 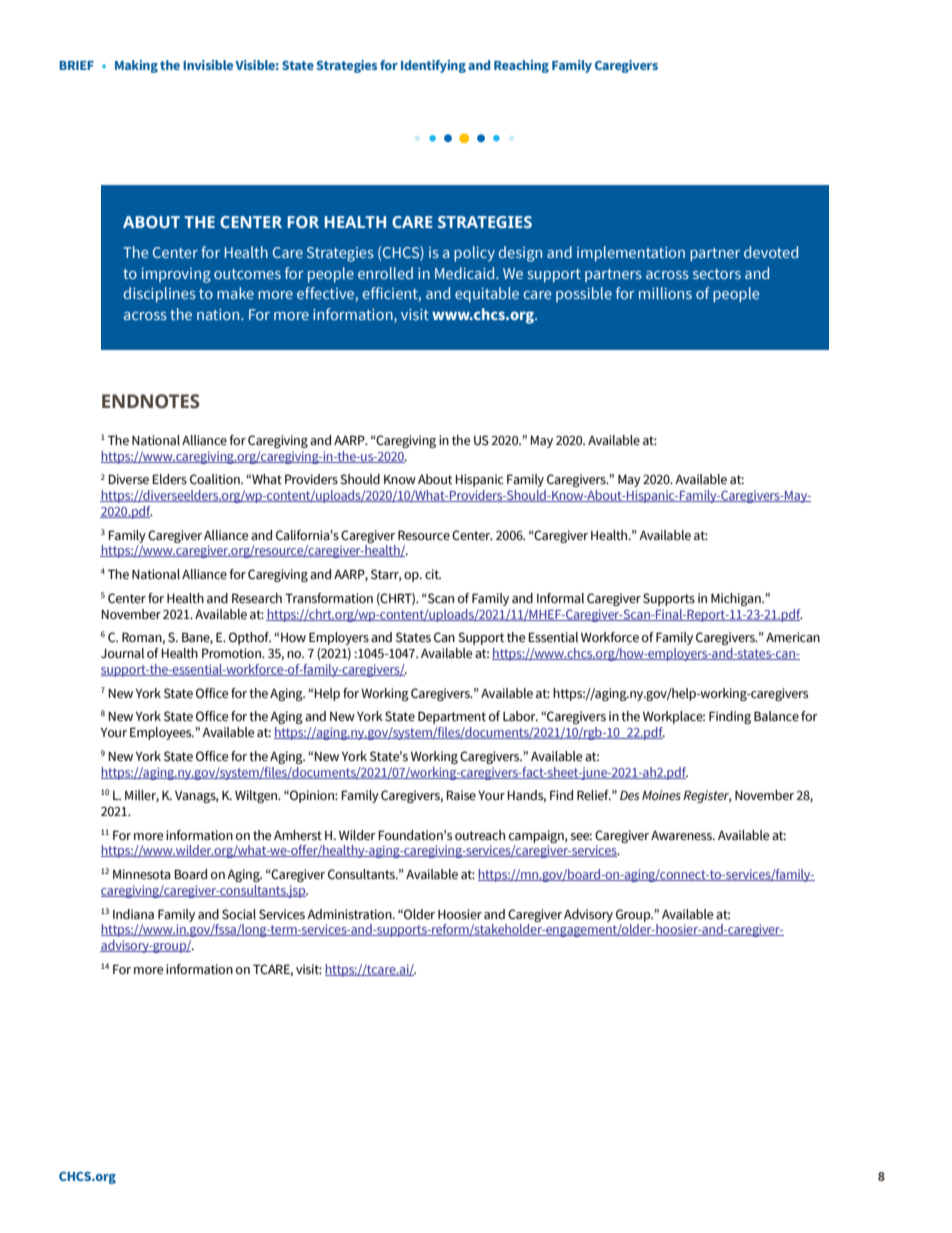 I want to click on ENDNOTES, so click(x=151, y=401).
